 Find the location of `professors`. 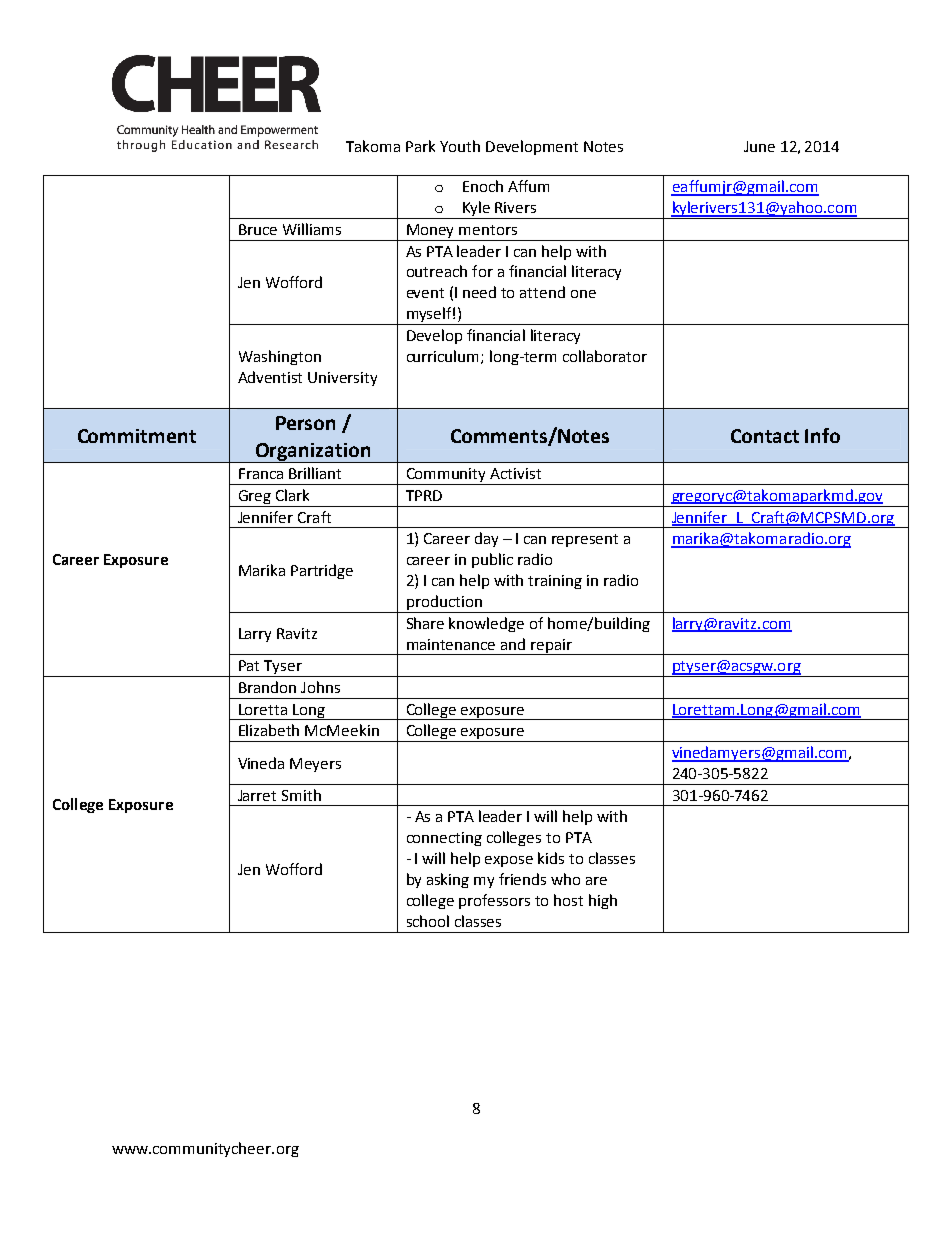

professors is located at coordinates (494, 901).
